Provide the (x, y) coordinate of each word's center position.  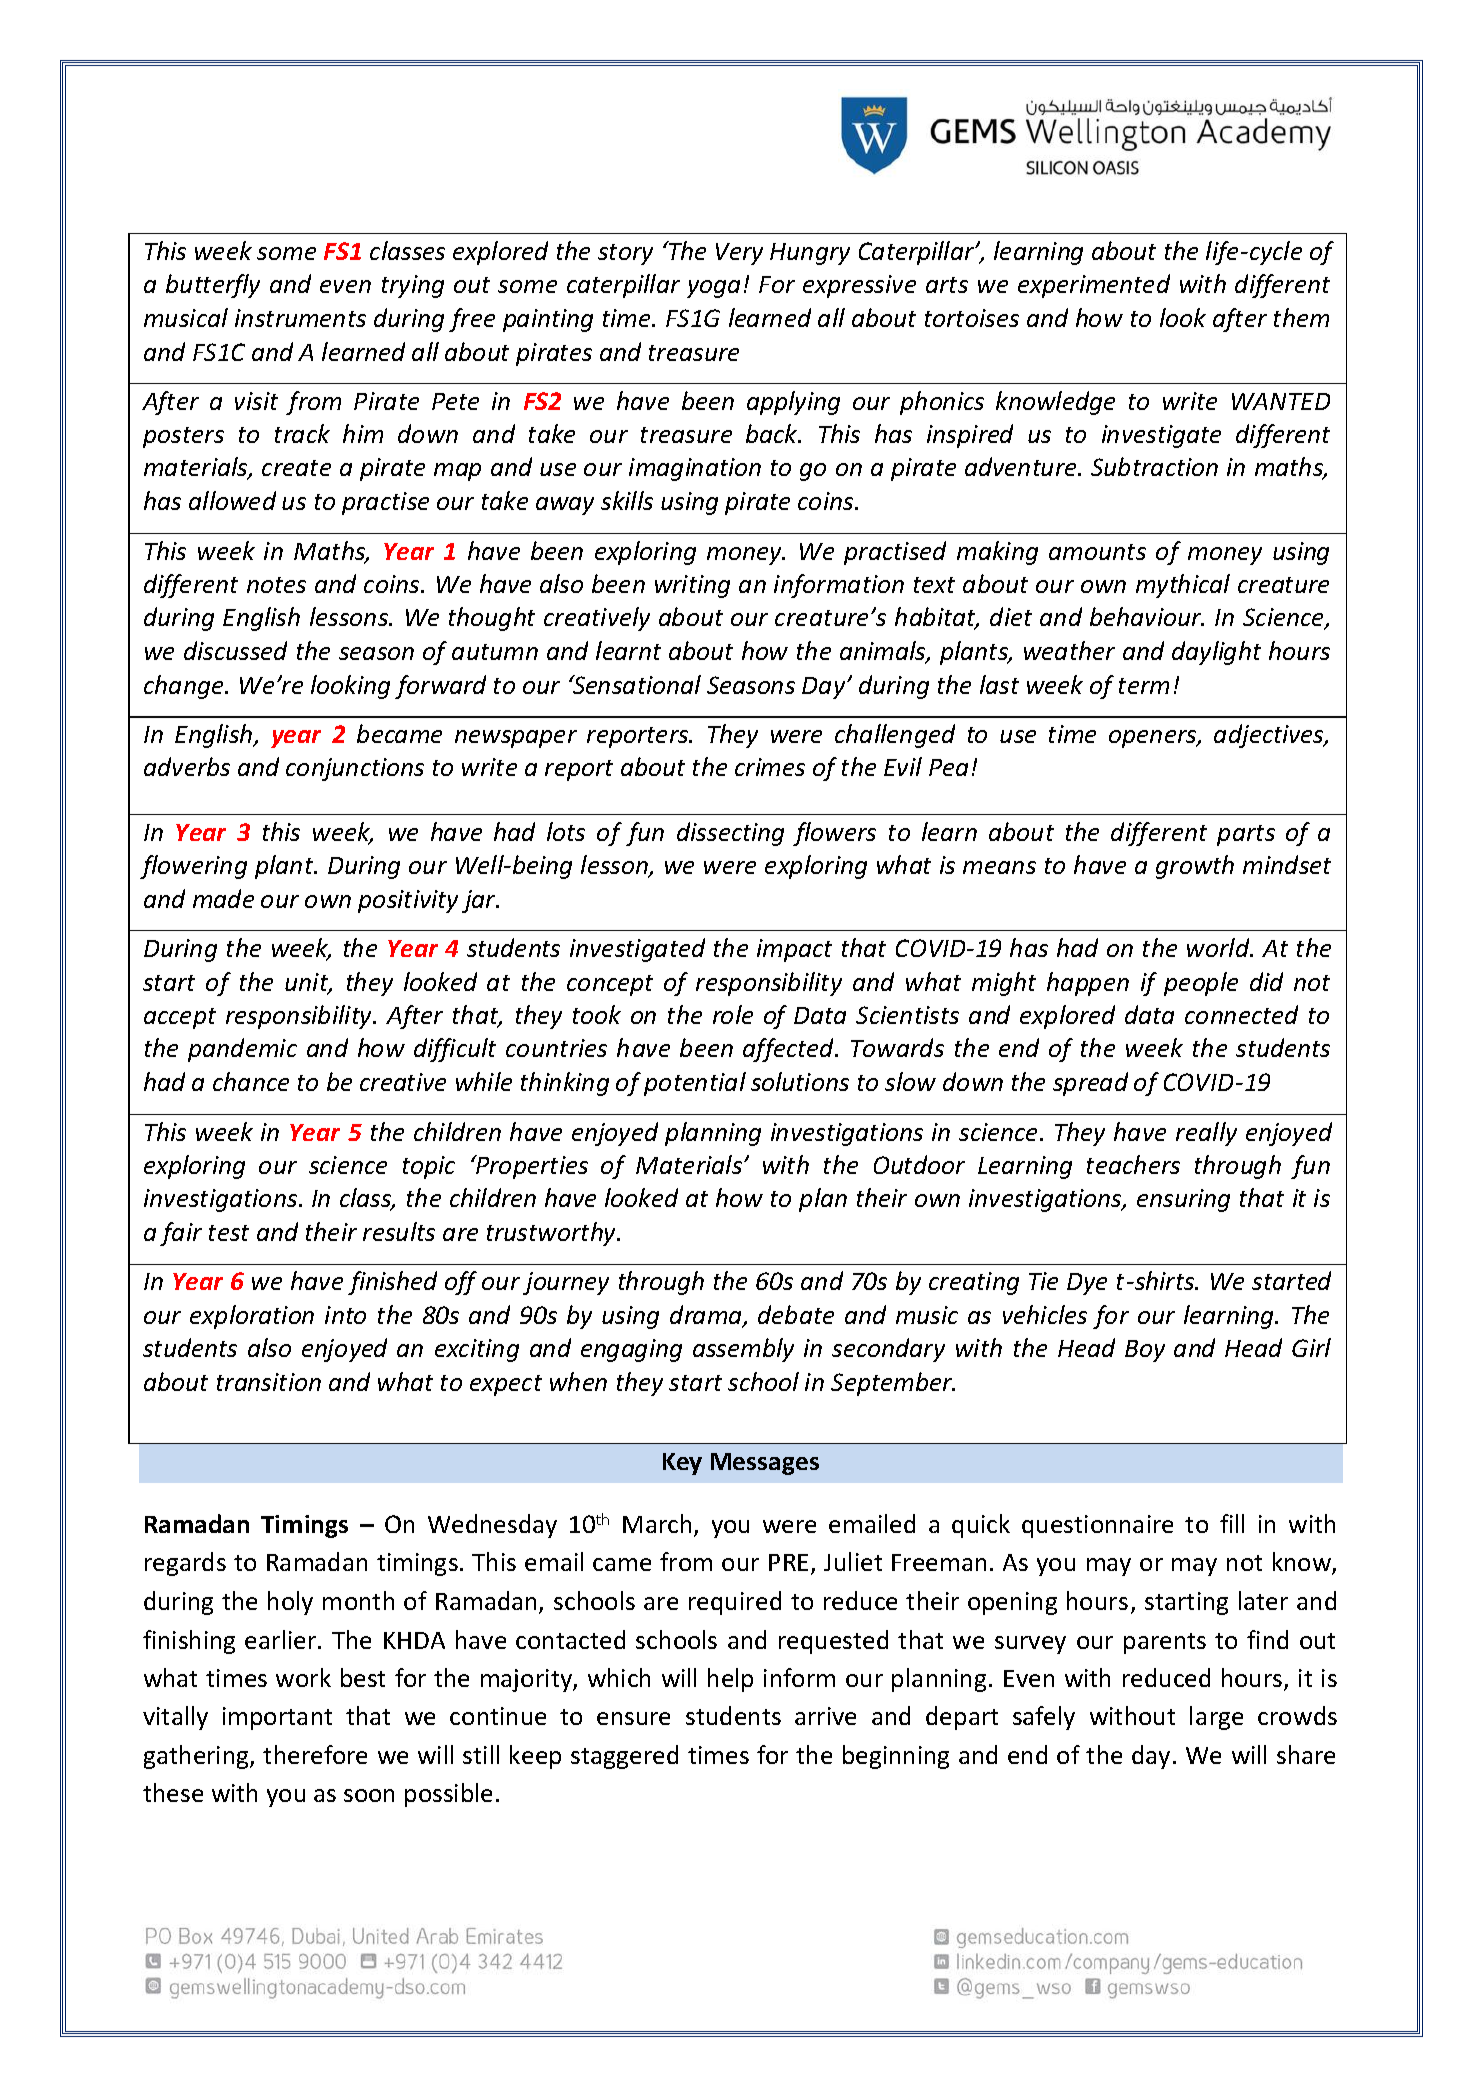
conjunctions (355, 769)
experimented (1094, 286)
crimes (770, 767)
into (345, 1315)
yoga (713, 289)
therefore (315, 1754)
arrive (825, 1716)
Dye (1087, 1284)
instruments (300, 318)
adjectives (1270, 736)
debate (796, 1314)
